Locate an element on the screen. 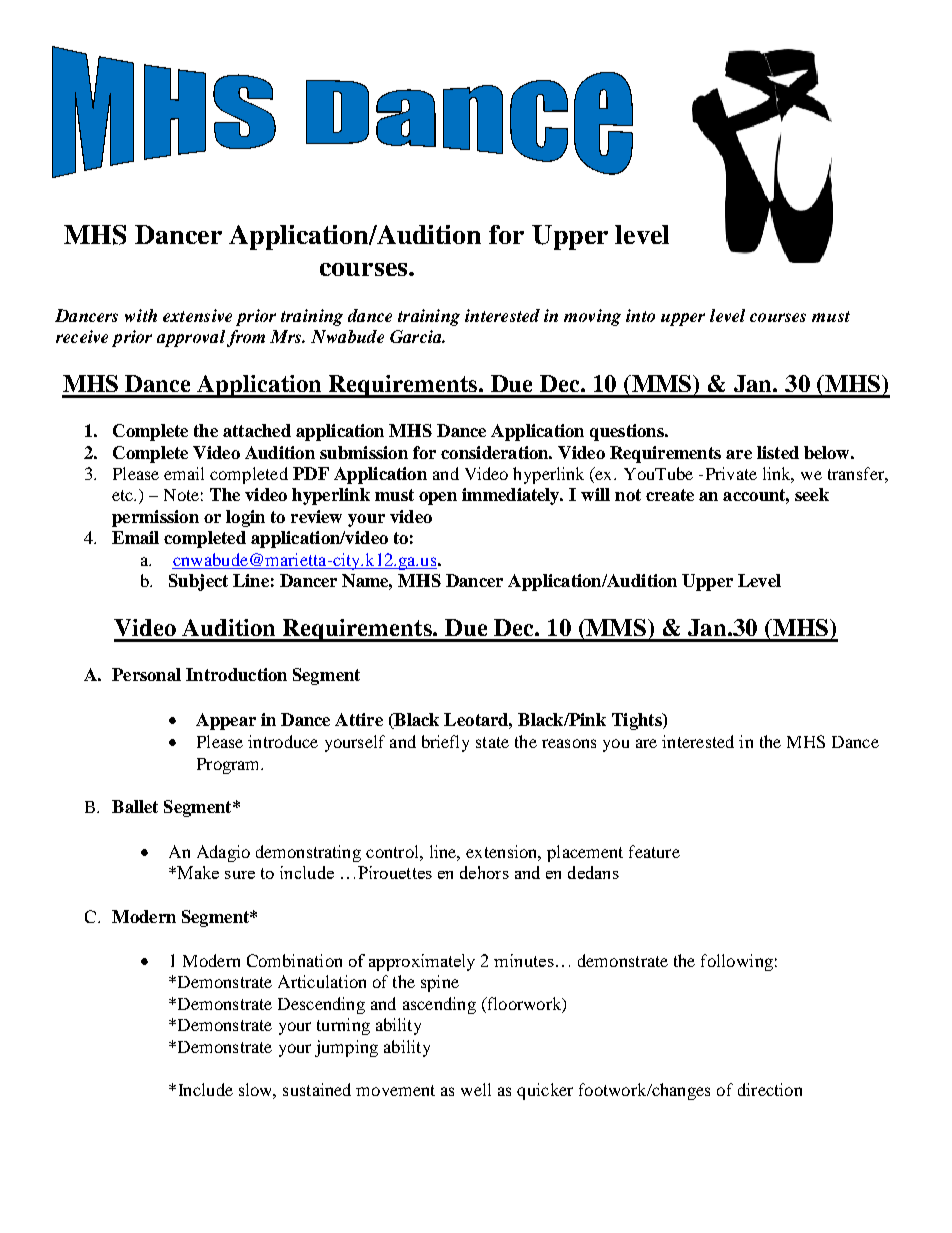  feature is located at coordinates (654, 851).
